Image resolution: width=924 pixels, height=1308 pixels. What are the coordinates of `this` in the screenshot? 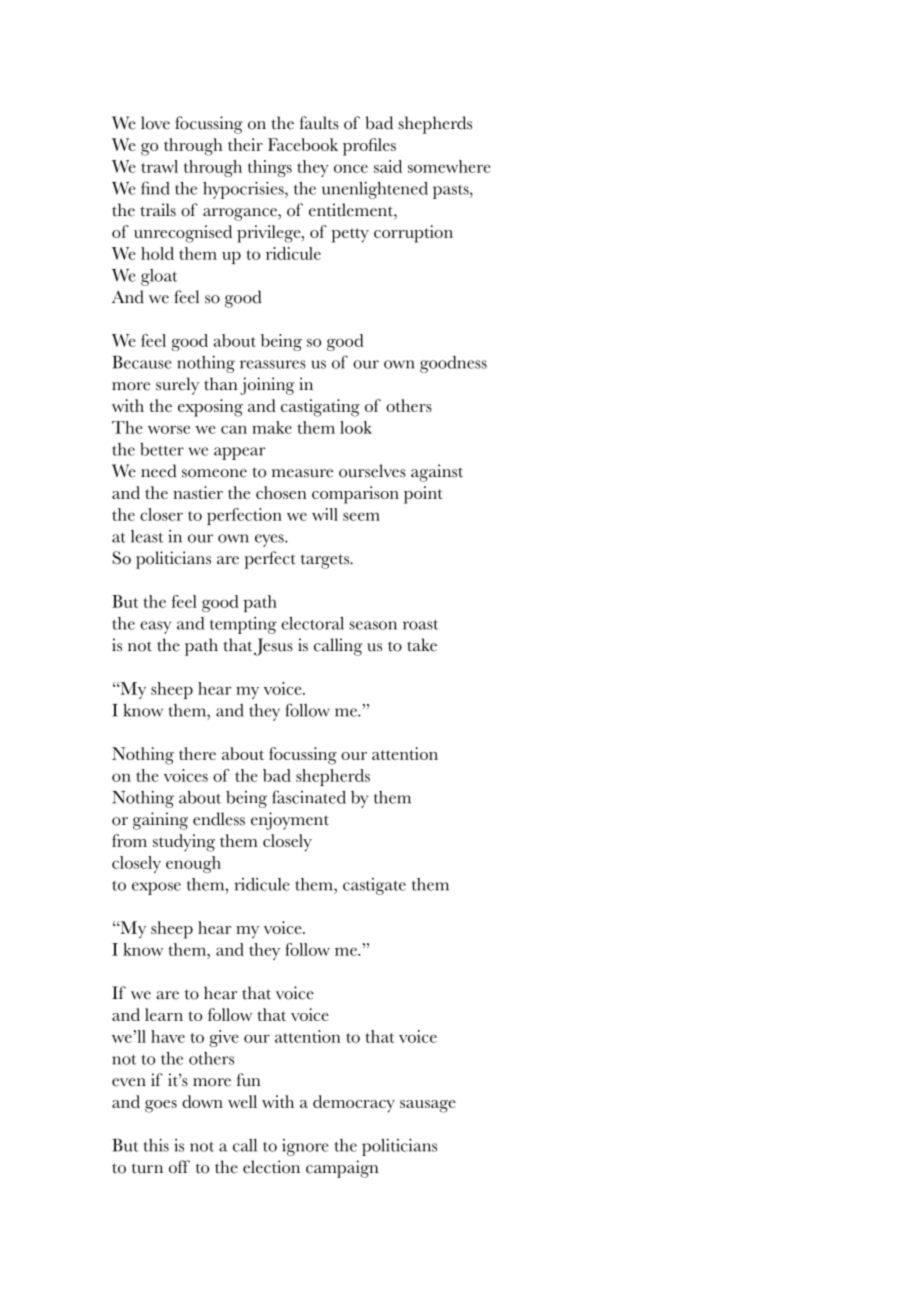 It's located at (156, 1145).
